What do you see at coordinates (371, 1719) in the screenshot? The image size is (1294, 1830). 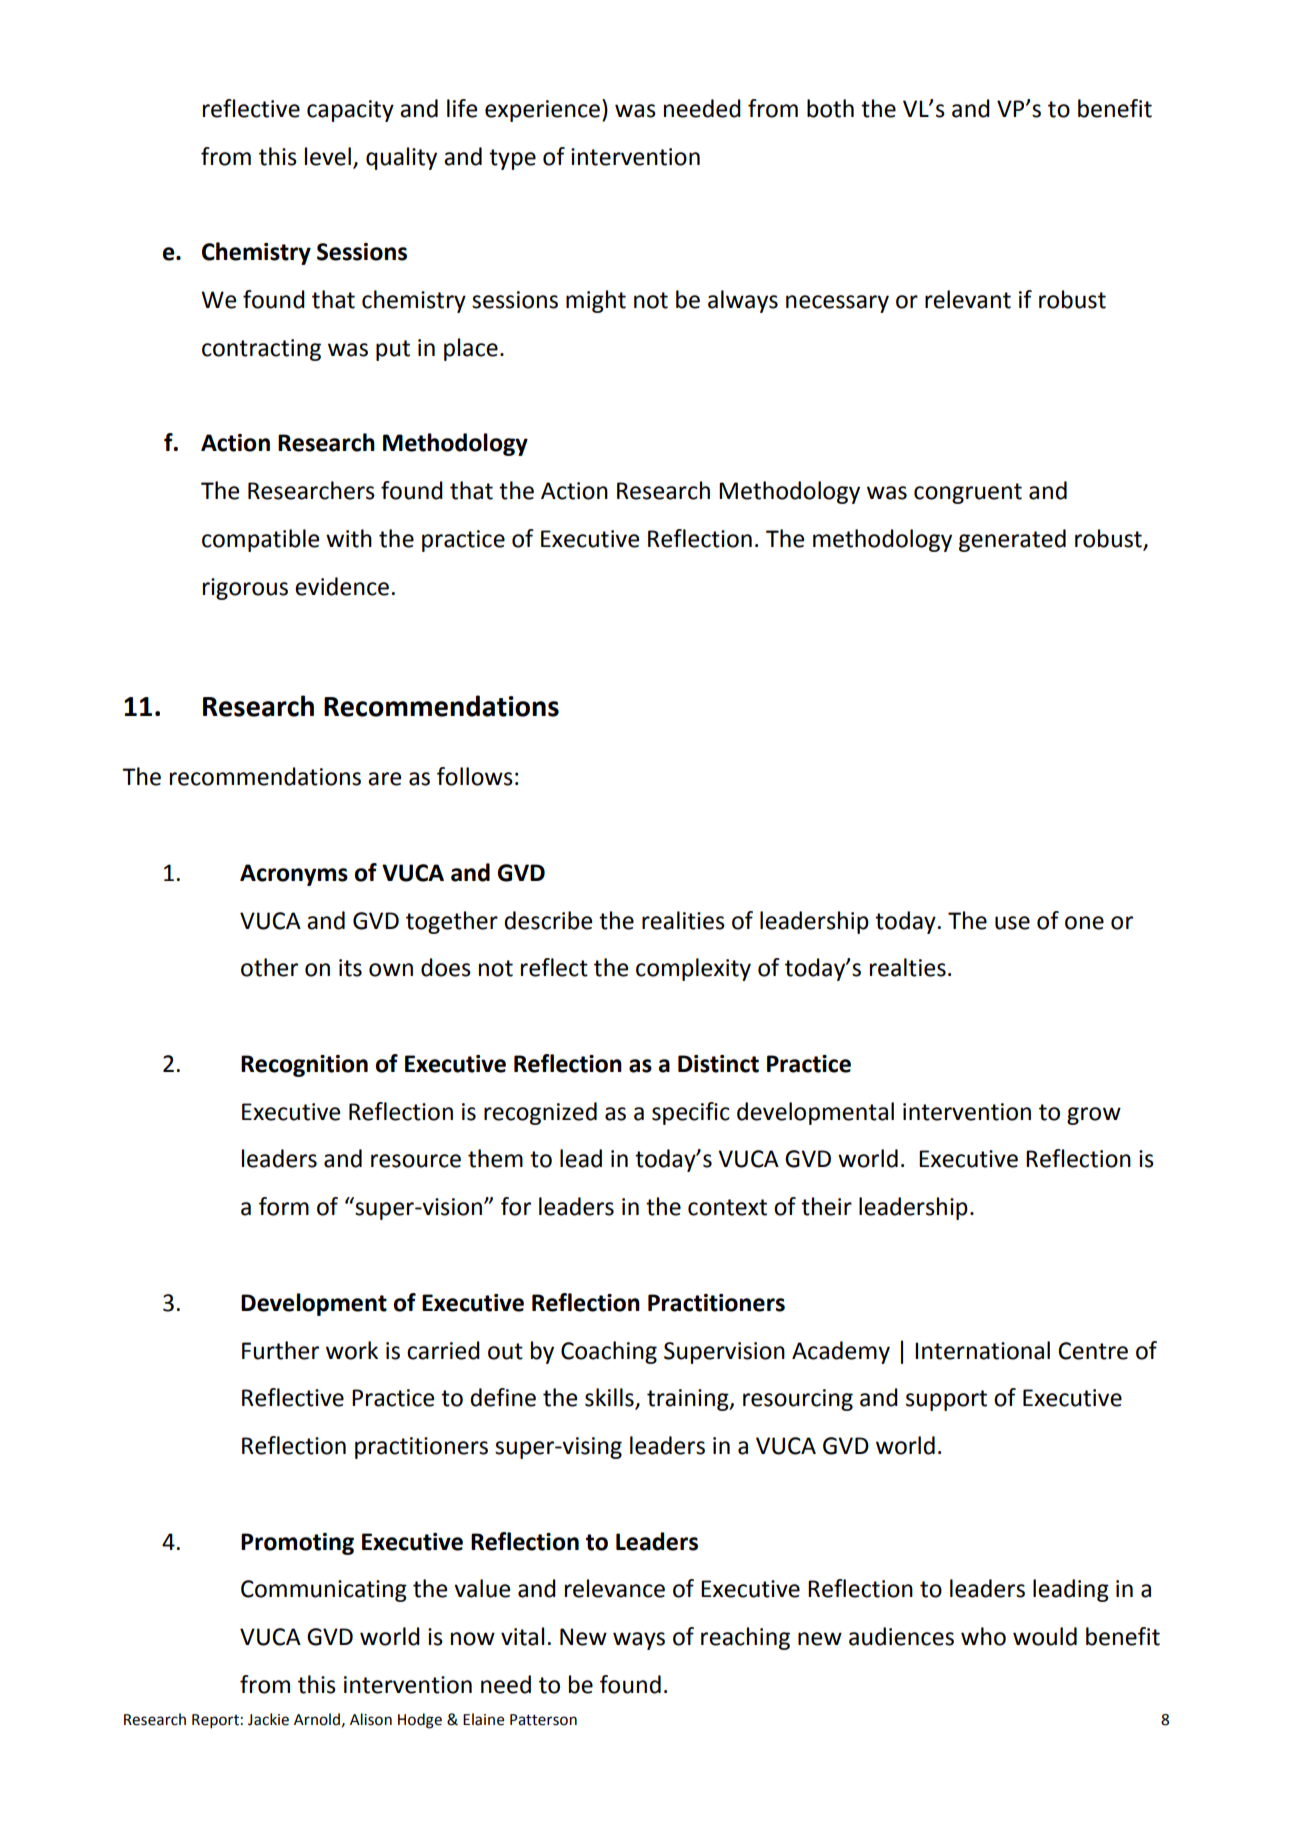 I see `Alison` at bounding box center [371, 1719].
